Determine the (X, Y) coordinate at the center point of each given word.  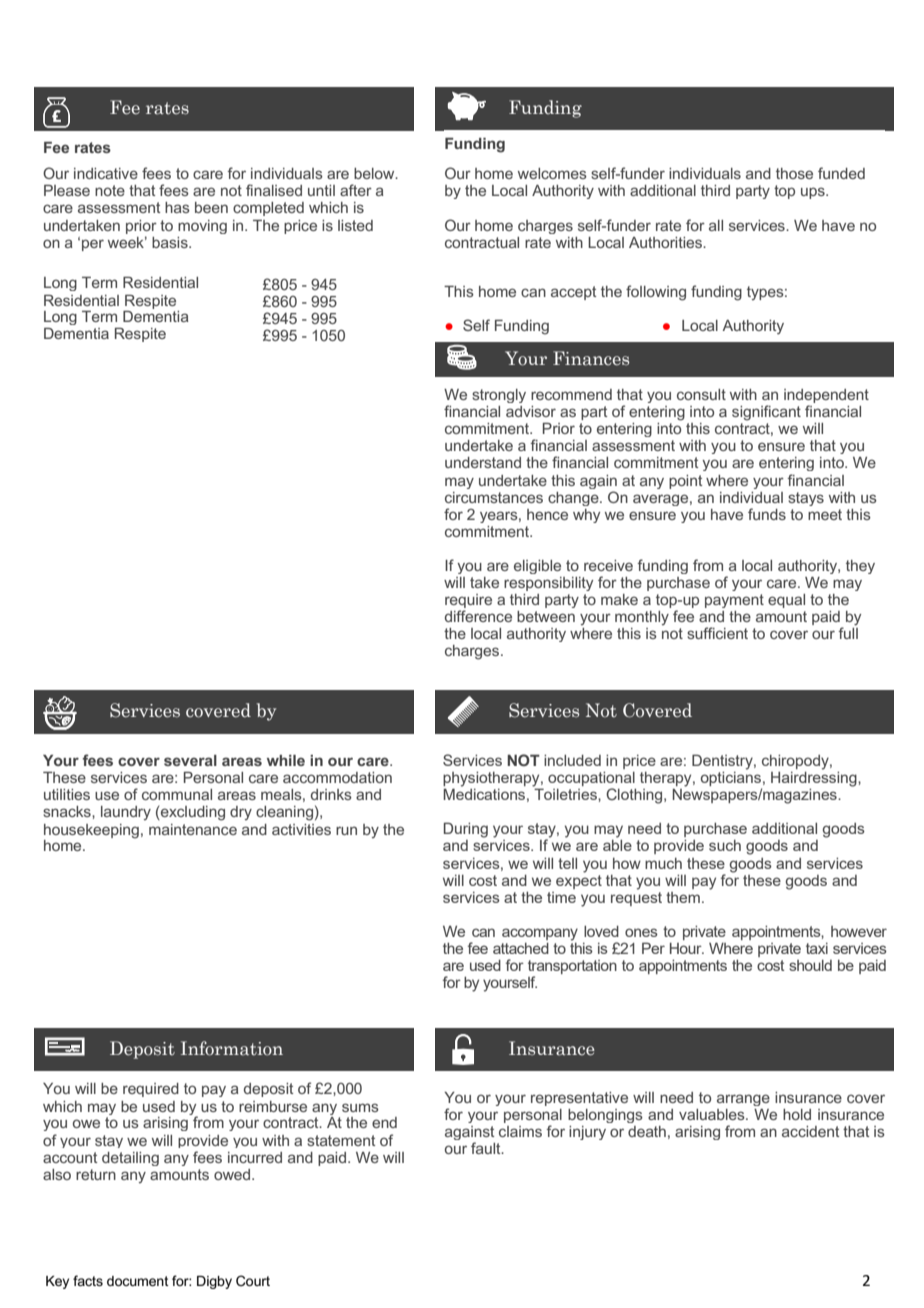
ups (814, 193)
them (683, 897)
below (375, 173)
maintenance (193, 829)
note (110, 190)
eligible (537, 567)
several (190, 760)
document (138, 1281)
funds (767, 514)
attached (521, 948)
